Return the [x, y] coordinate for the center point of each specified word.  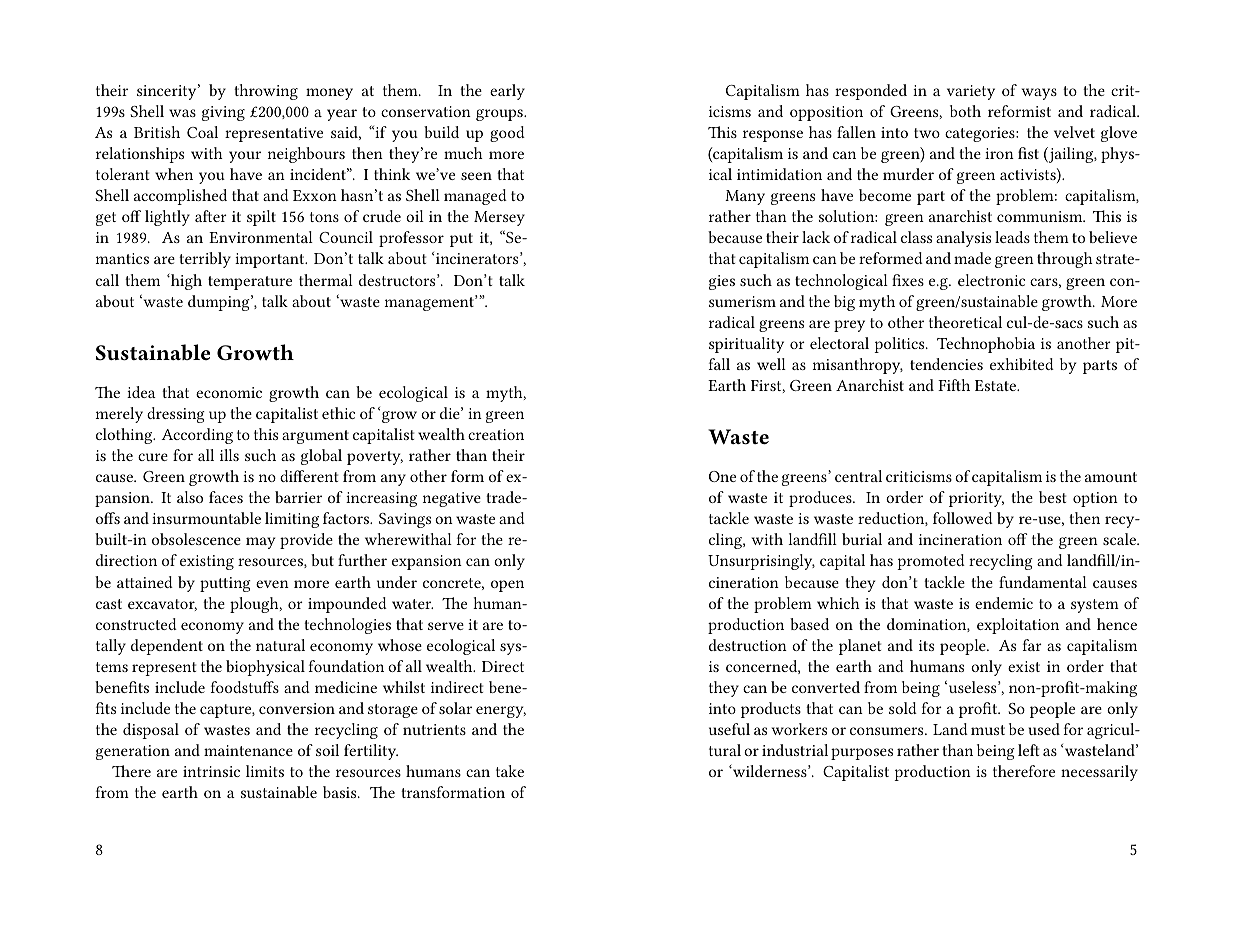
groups [500, 115]
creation [496, 434]
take [510, 771]
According [197, 436]
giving [223, 113]
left [1028, 750]
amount [1111, 477]
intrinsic [211, 771]
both [965, 111]
